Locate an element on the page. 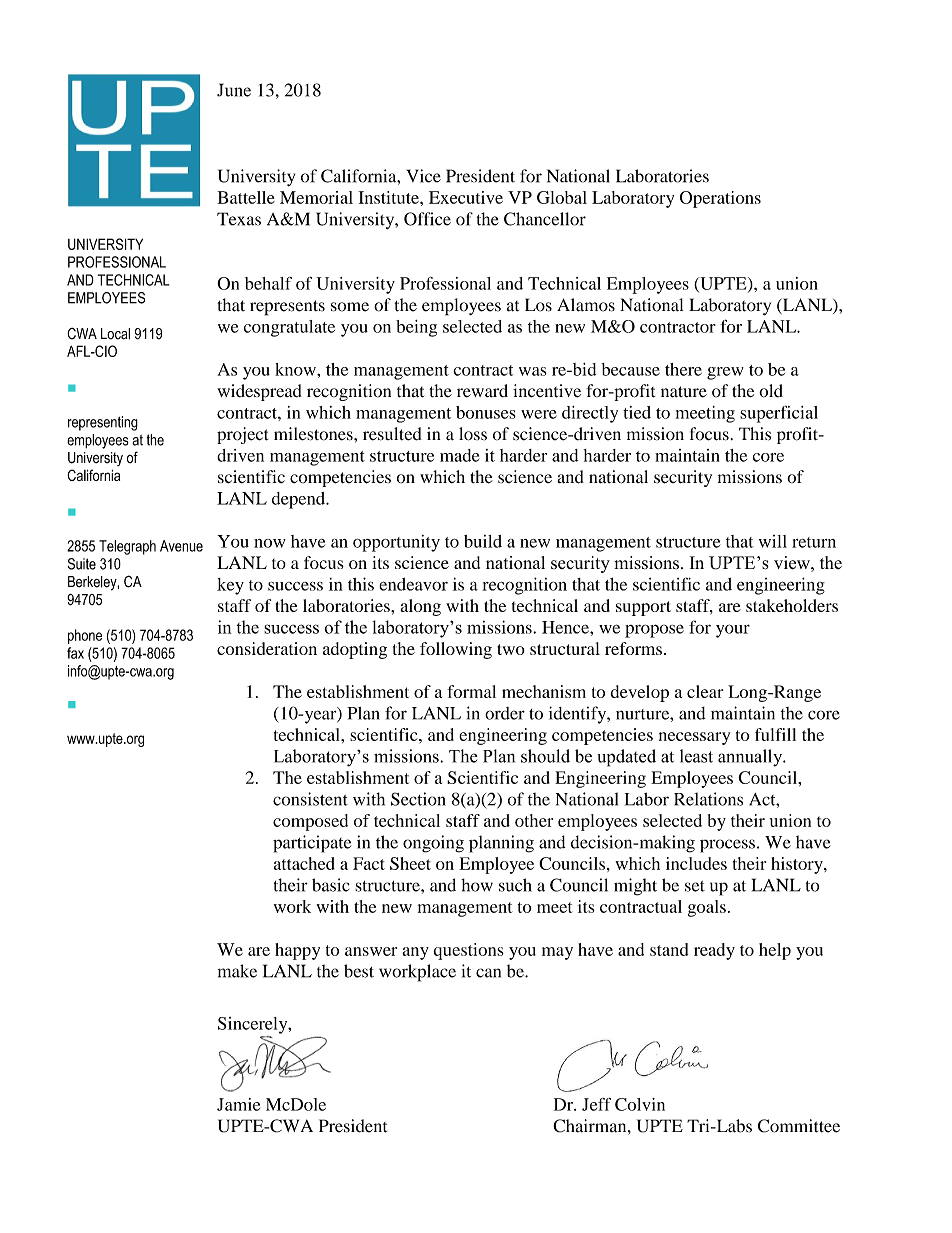  clear is located at coordinates (705, 691).
